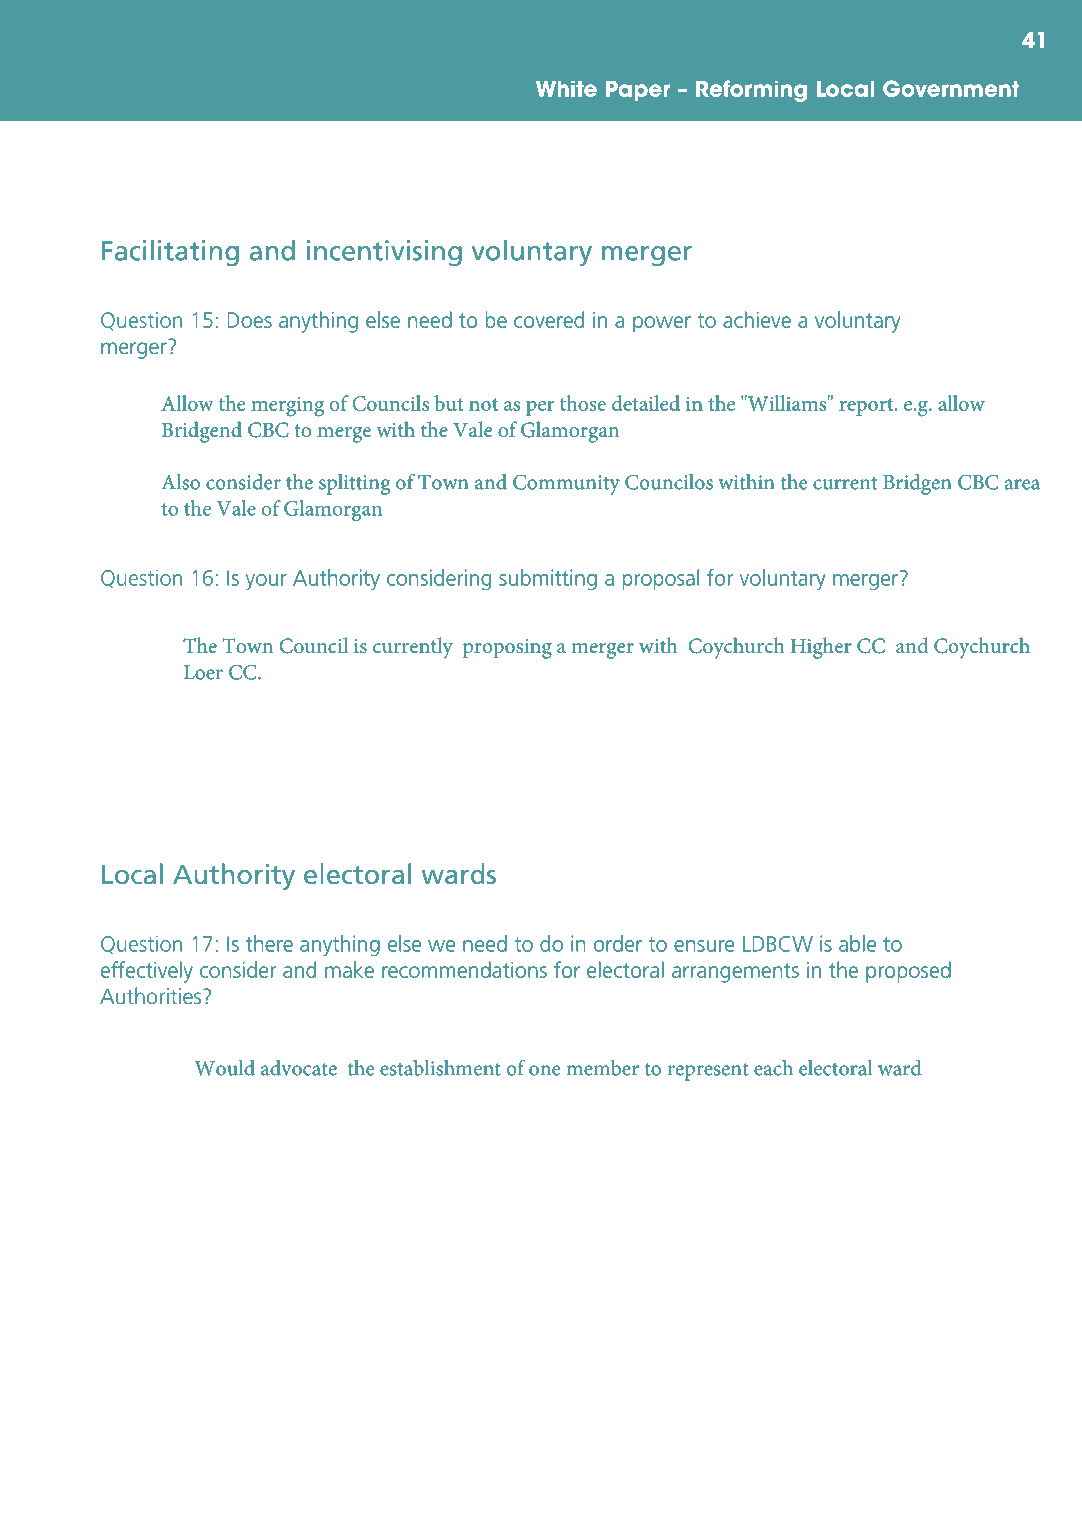 The image size is (1082, 1531). What do you see at coordinates (224, 1068) in the image?
I see `Would` at bounding box center [224, 1068].
